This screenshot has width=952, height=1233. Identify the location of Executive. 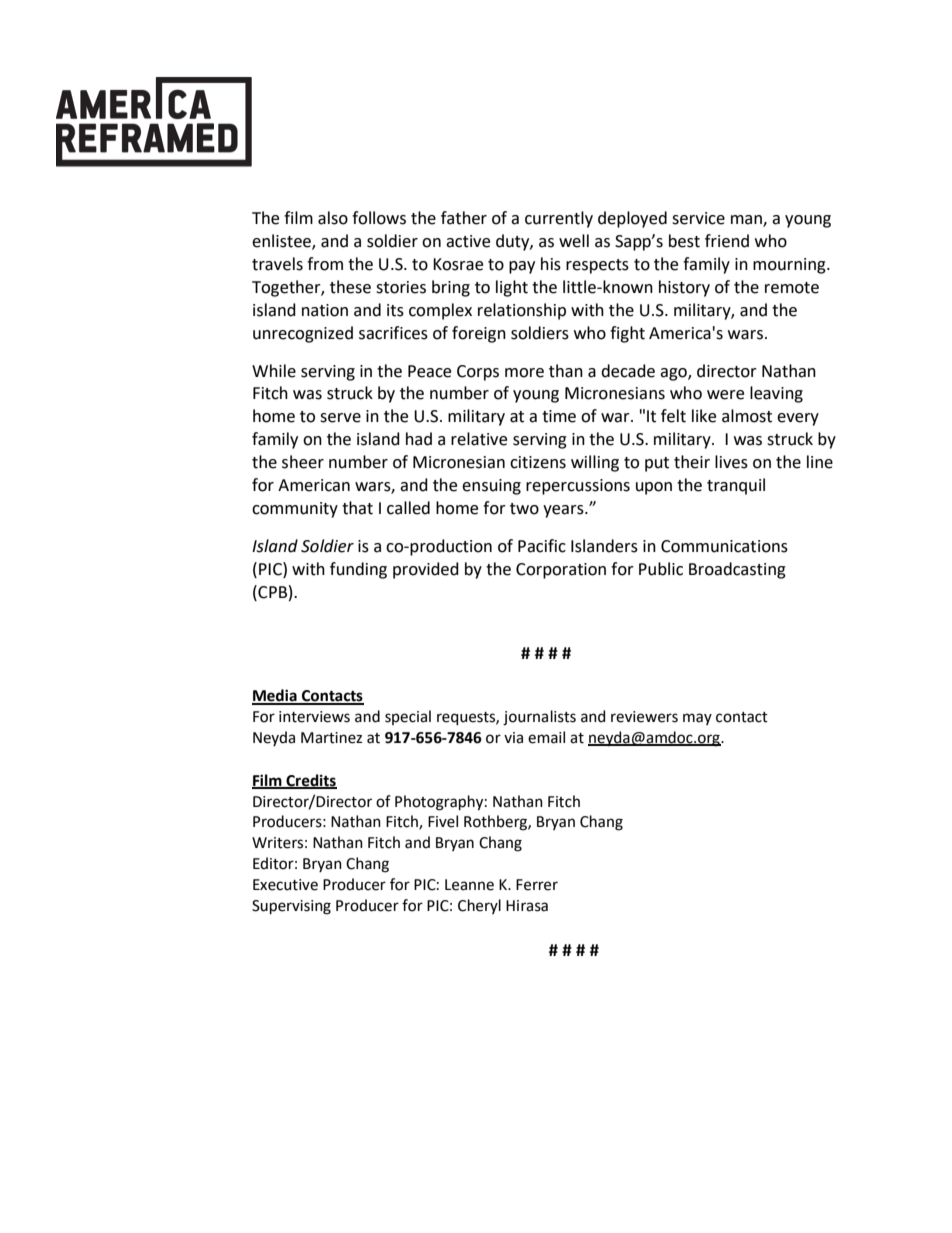
(285, 885).
